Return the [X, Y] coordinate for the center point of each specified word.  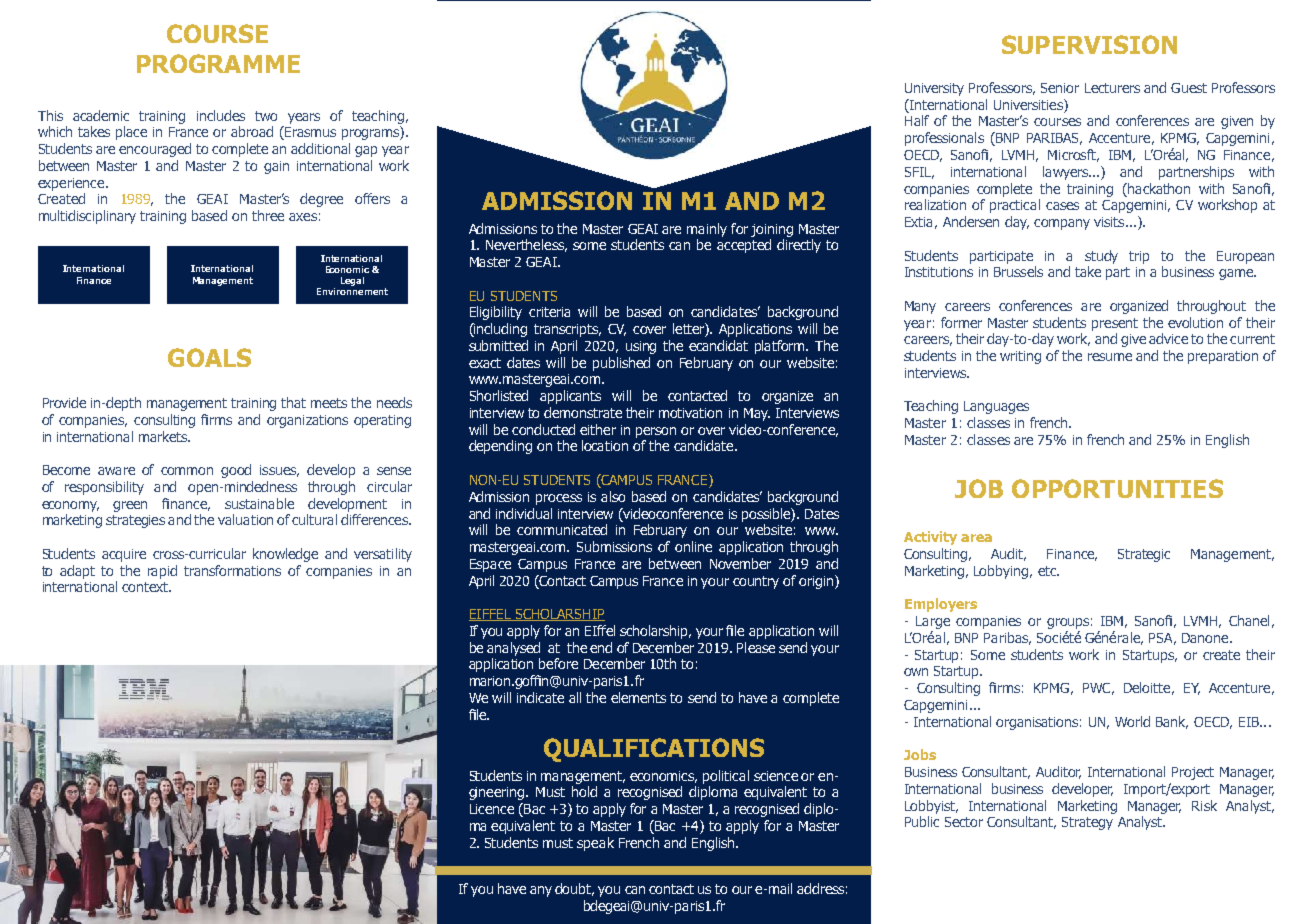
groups [1068, 625]
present [1115, 324]
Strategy [1087, 823]
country [756, 582]
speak [595, 844]
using [641, 347]
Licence [492, 809]
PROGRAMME [218, 63]
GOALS [209, 357]
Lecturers [1112, 88]
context [146, 587]
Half [917, 120]
